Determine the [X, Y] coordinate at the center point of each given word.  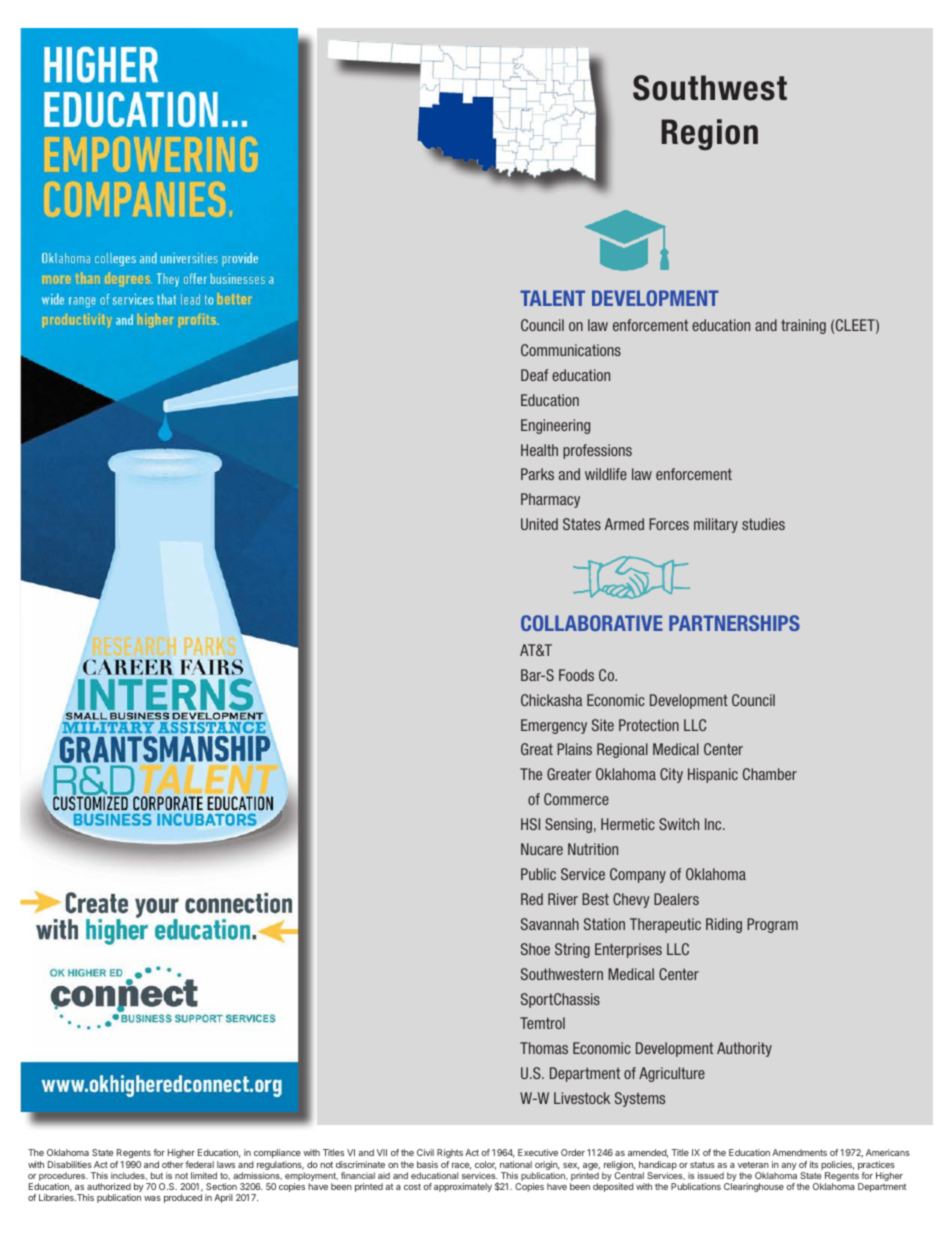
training [803, 326]
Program [772, 925]
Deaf [534, 375]
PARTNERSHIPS [734, 623]
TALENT [552, 298]
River [563, 899]
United [539, 524]
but [157, 1175]
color [485, 1165]
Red [532, 899]
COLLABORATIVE [592, 623]
